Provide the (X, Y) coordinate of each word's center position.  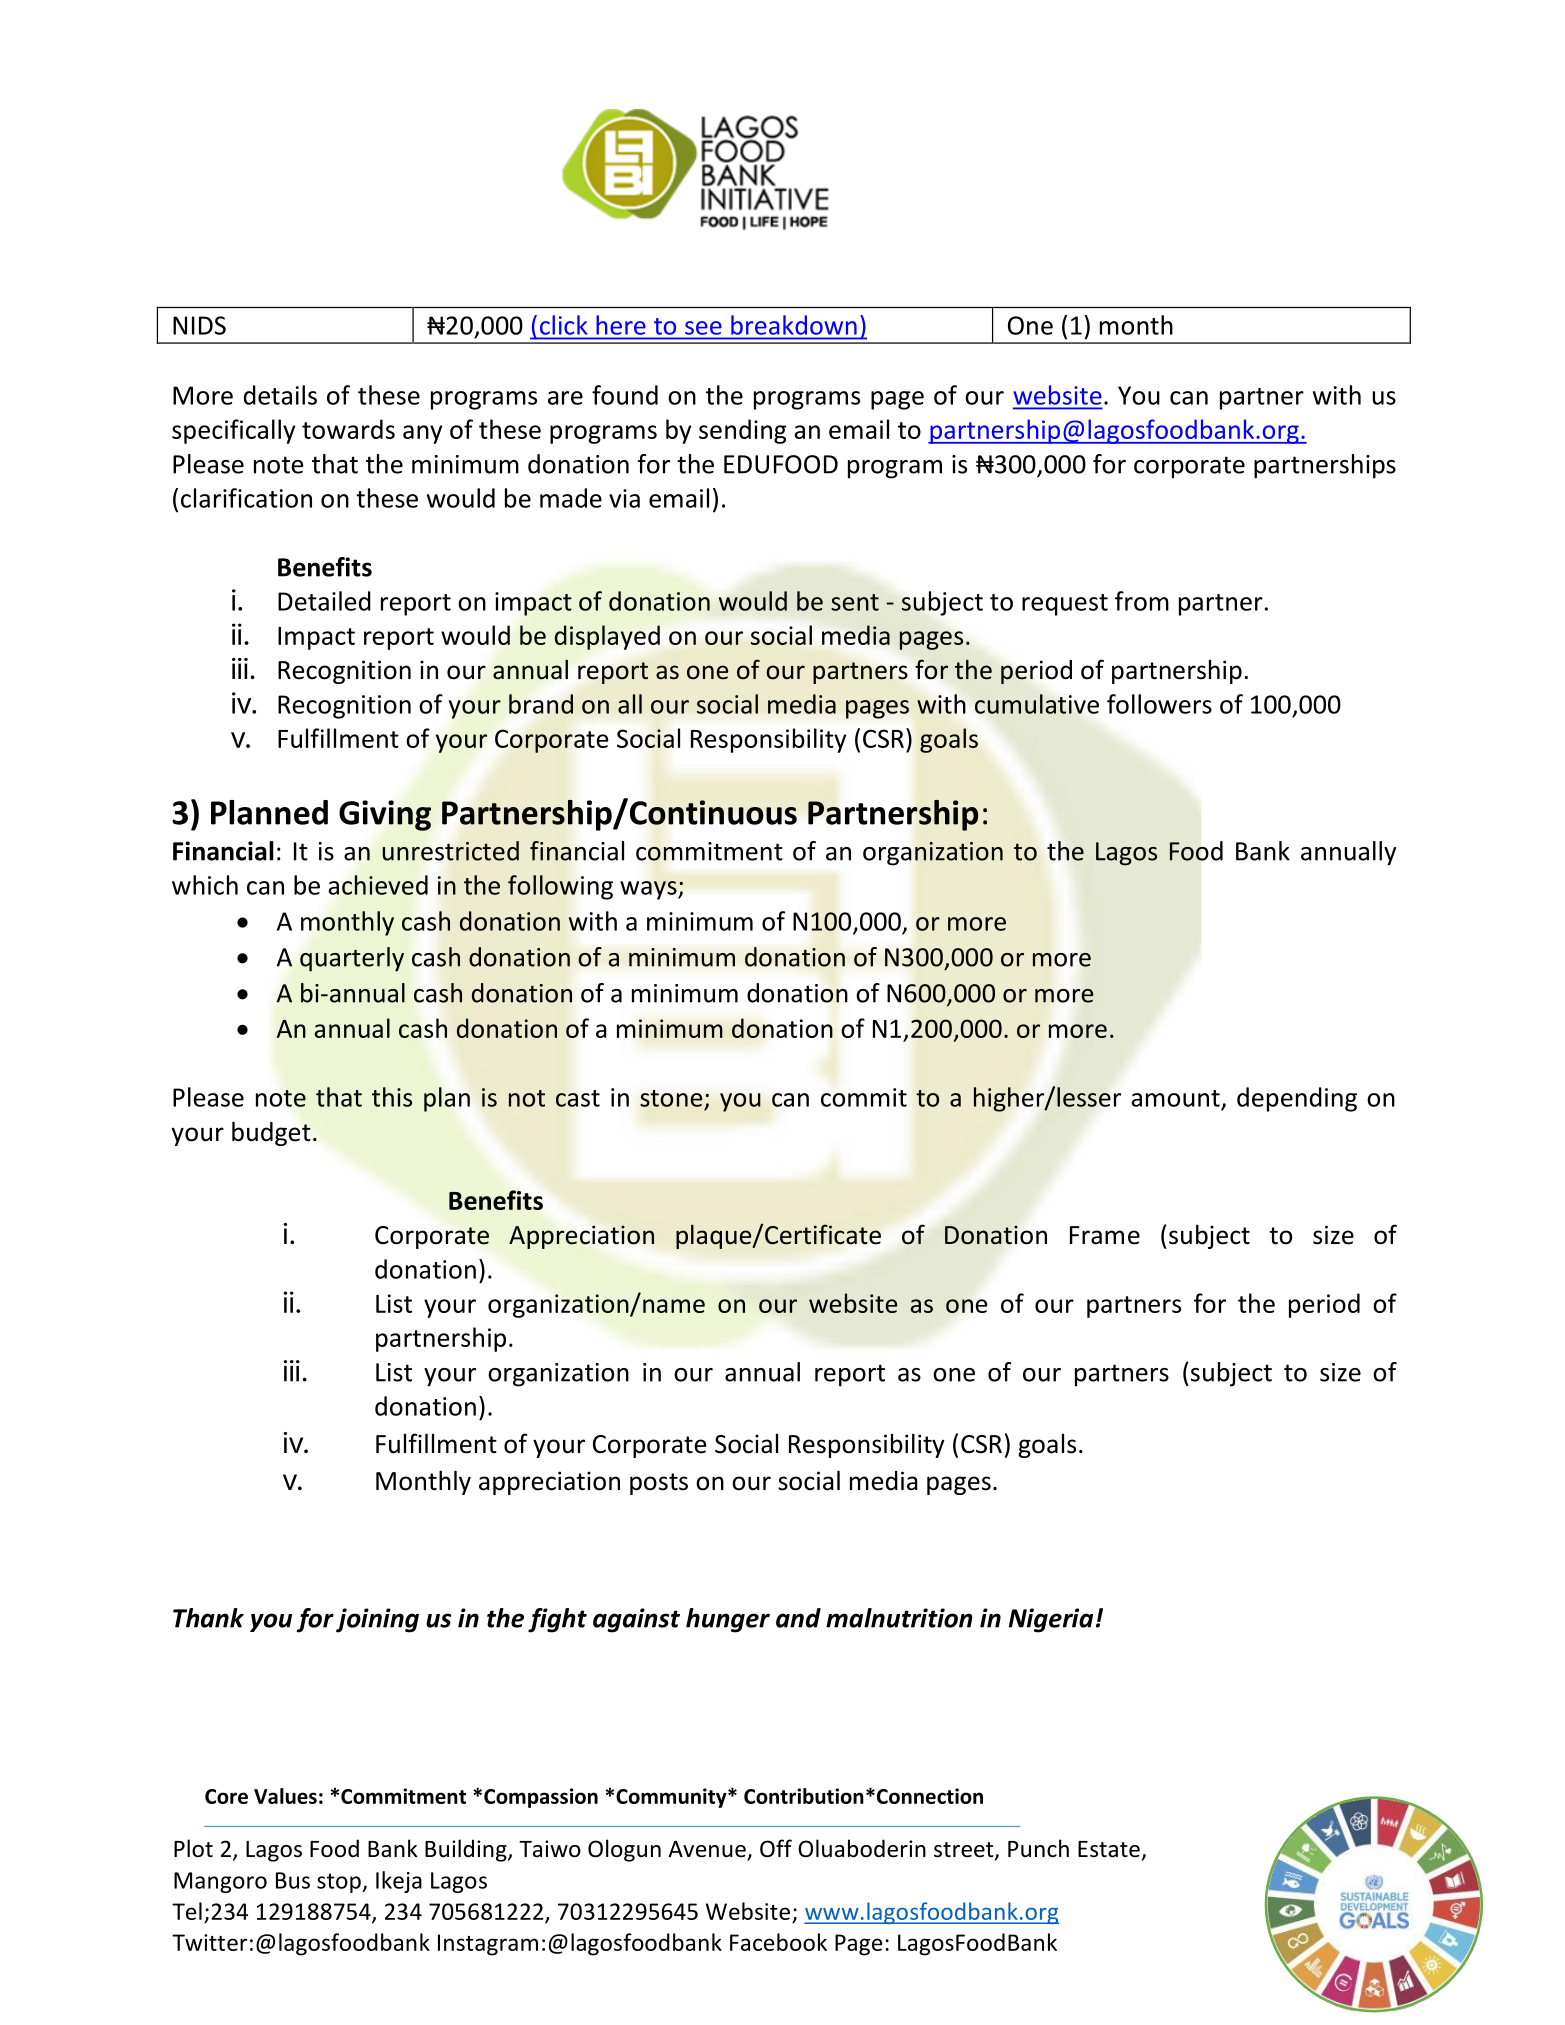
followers (1159, 704)
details (280, 395)
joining (377, 1620)
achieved (378, 885)
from (1142, 601)
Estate (1109, 1849)
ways (649, 890)
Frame (1105, 1235)
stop (340, 1883)
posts (659, 1484)
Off (776, 1848)
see (703, 328)
